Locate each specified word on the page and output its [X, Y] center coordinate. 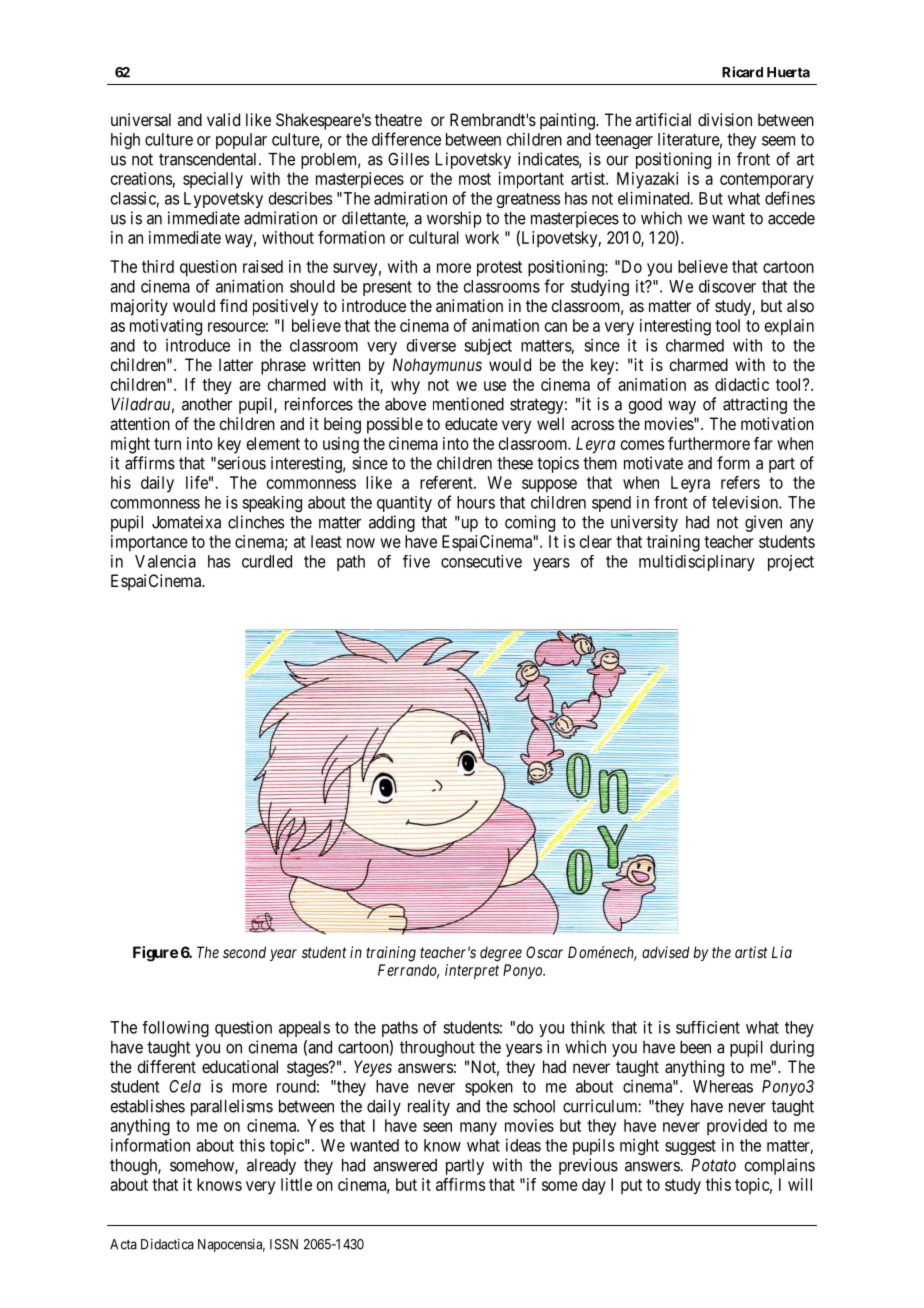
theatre [398, 119]
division [725, 119]
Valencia [165, 561]
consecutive [481, 561]
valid [223, 119]
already [271, 1167]
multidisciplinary [697, 563]
